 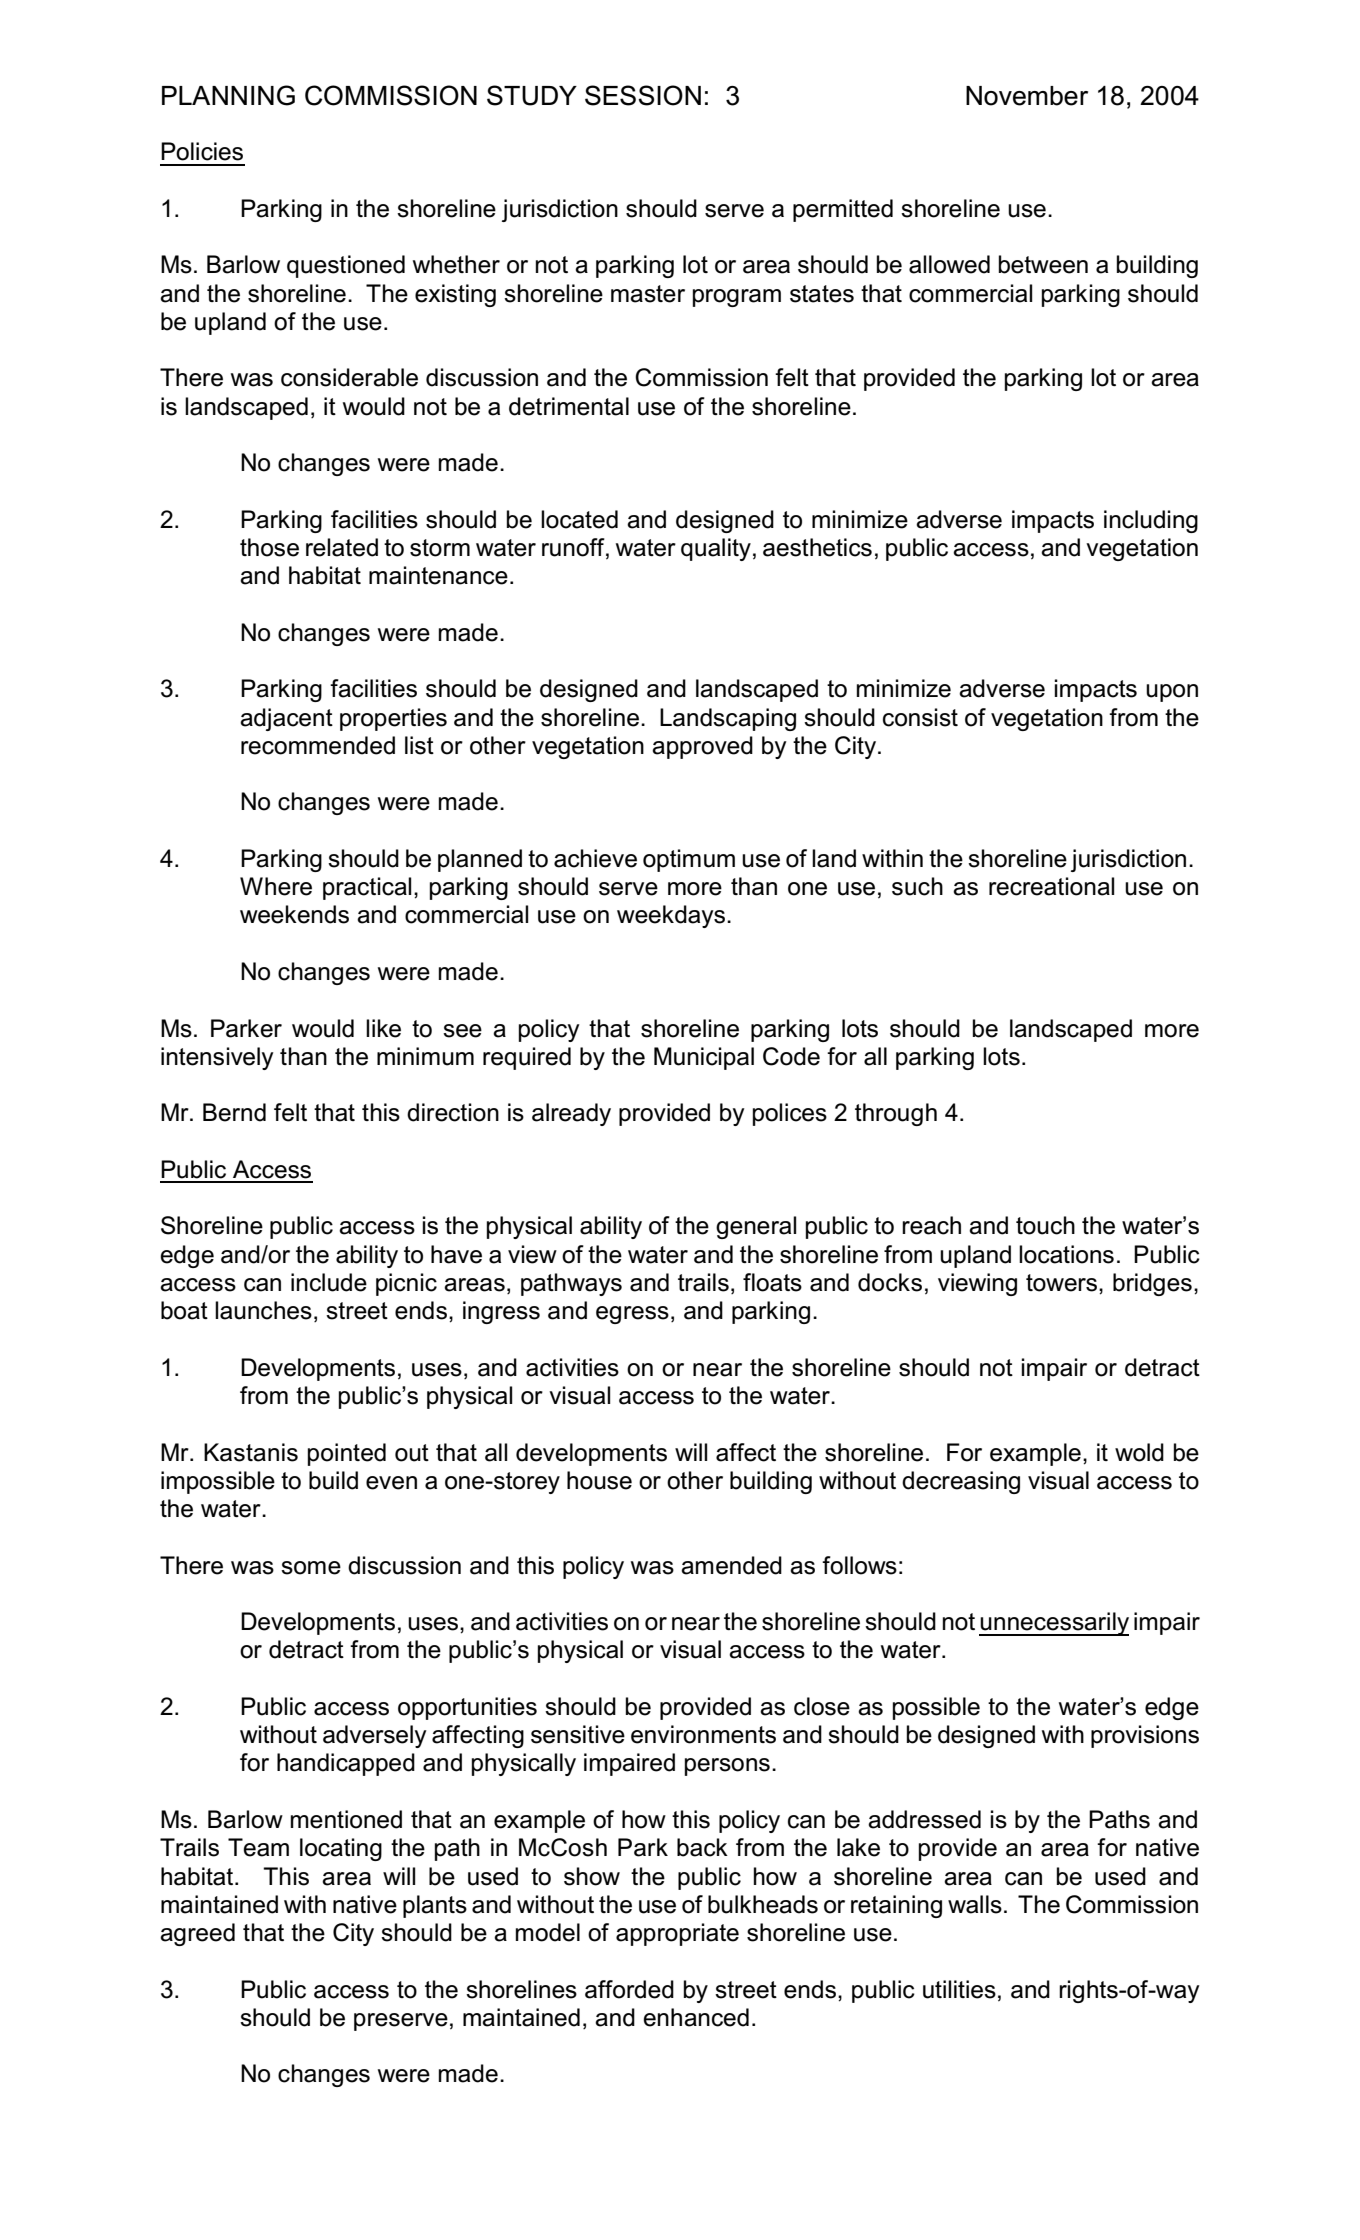 What do you see at coordinates (197, 1934) in the screenshot?
I see `agreed` at bounding box center [197, 1934].
